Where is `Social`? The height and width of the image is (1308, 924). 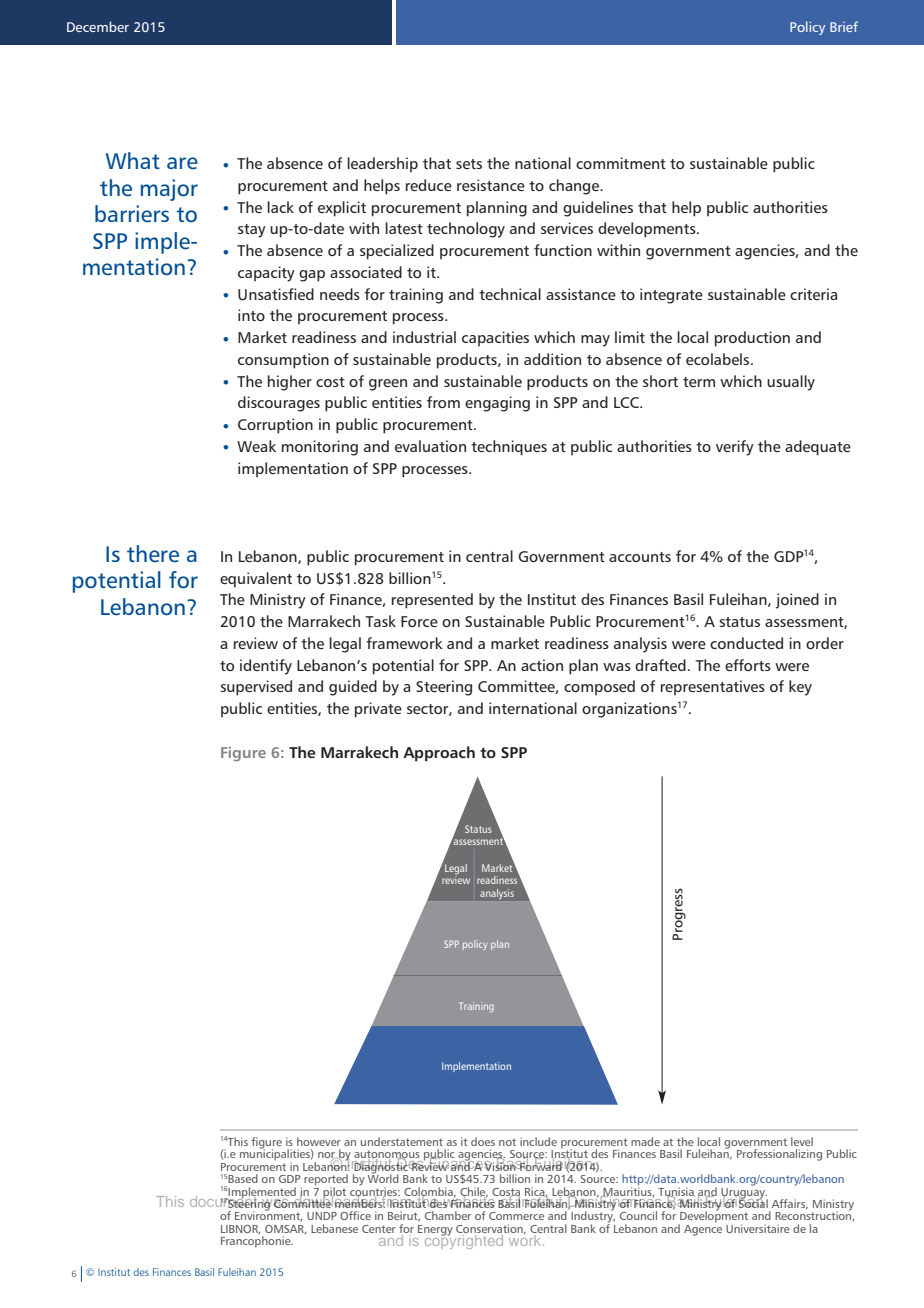 Social is located at coordinates (753, 1202).
